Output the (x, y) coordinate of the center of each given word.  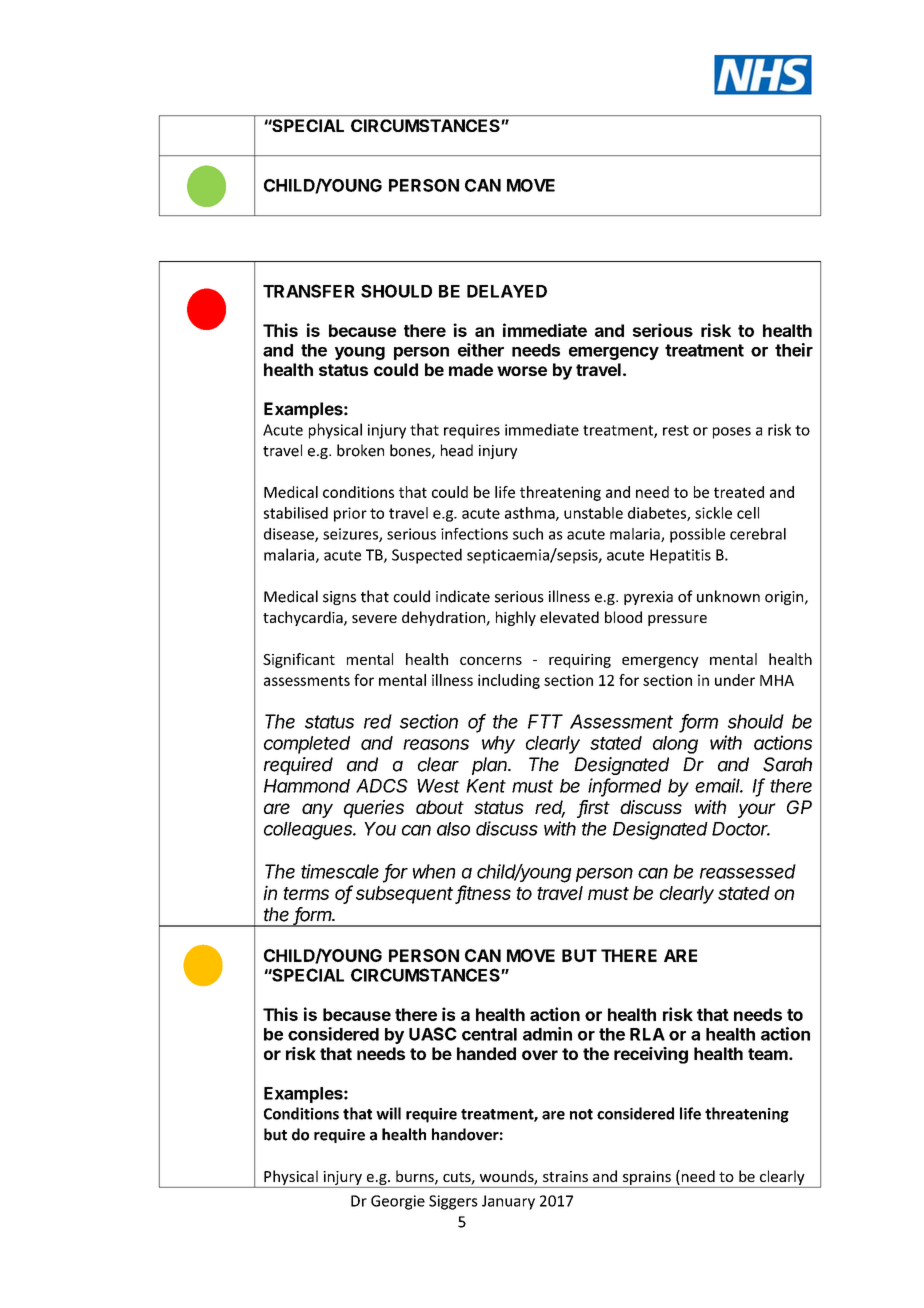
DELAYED (507, 291)
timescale (340, 871)
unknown (728, 596)
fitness (484, 893)
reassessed (748, 871)
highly (516, 618)
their (794, 350)
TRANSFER (309, 291)
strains (565, 1176)
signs (339, 598)
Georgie (398, 1202)
